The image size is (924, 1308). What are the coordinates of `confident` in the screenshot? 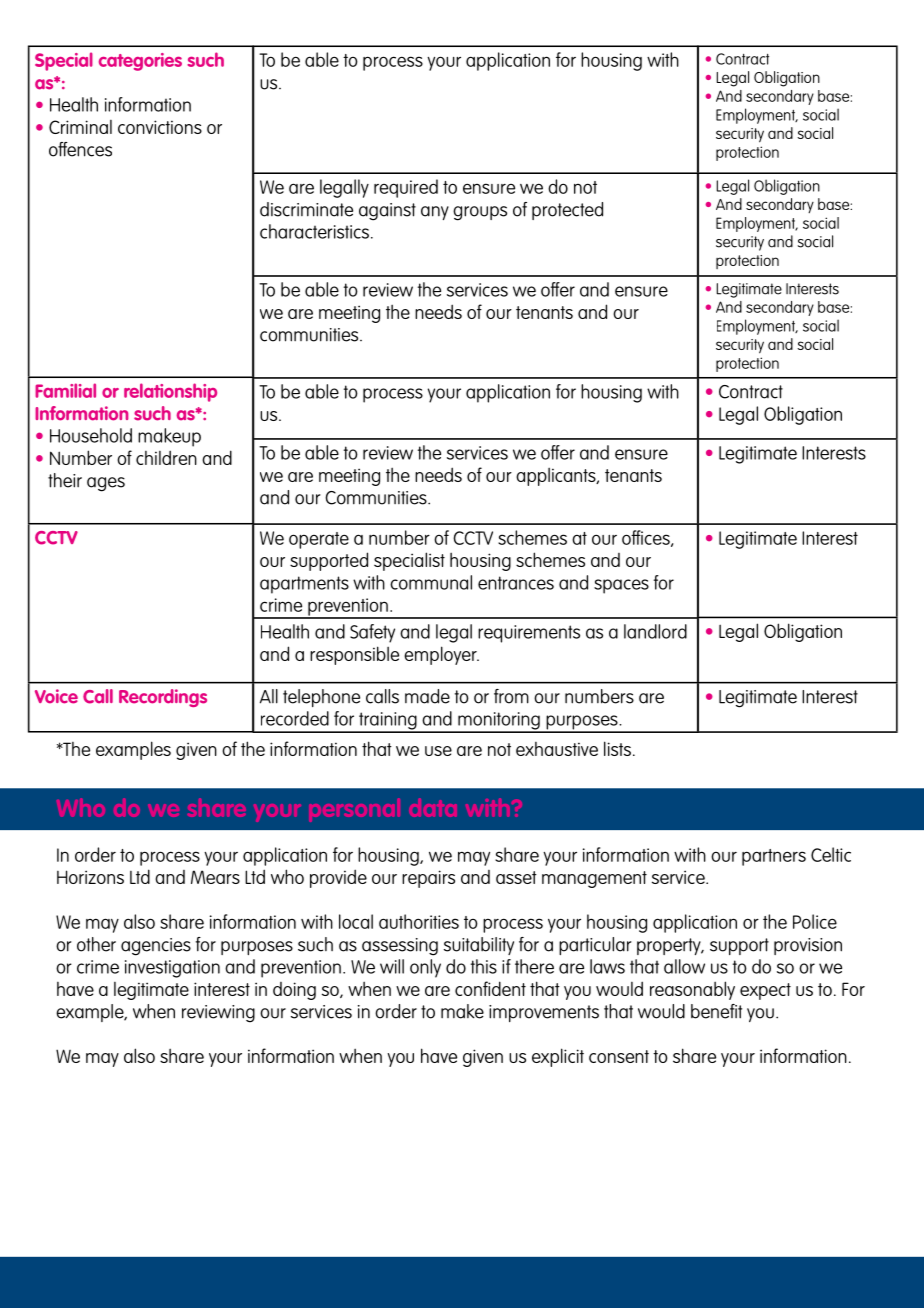 It's located at (490, 988).
